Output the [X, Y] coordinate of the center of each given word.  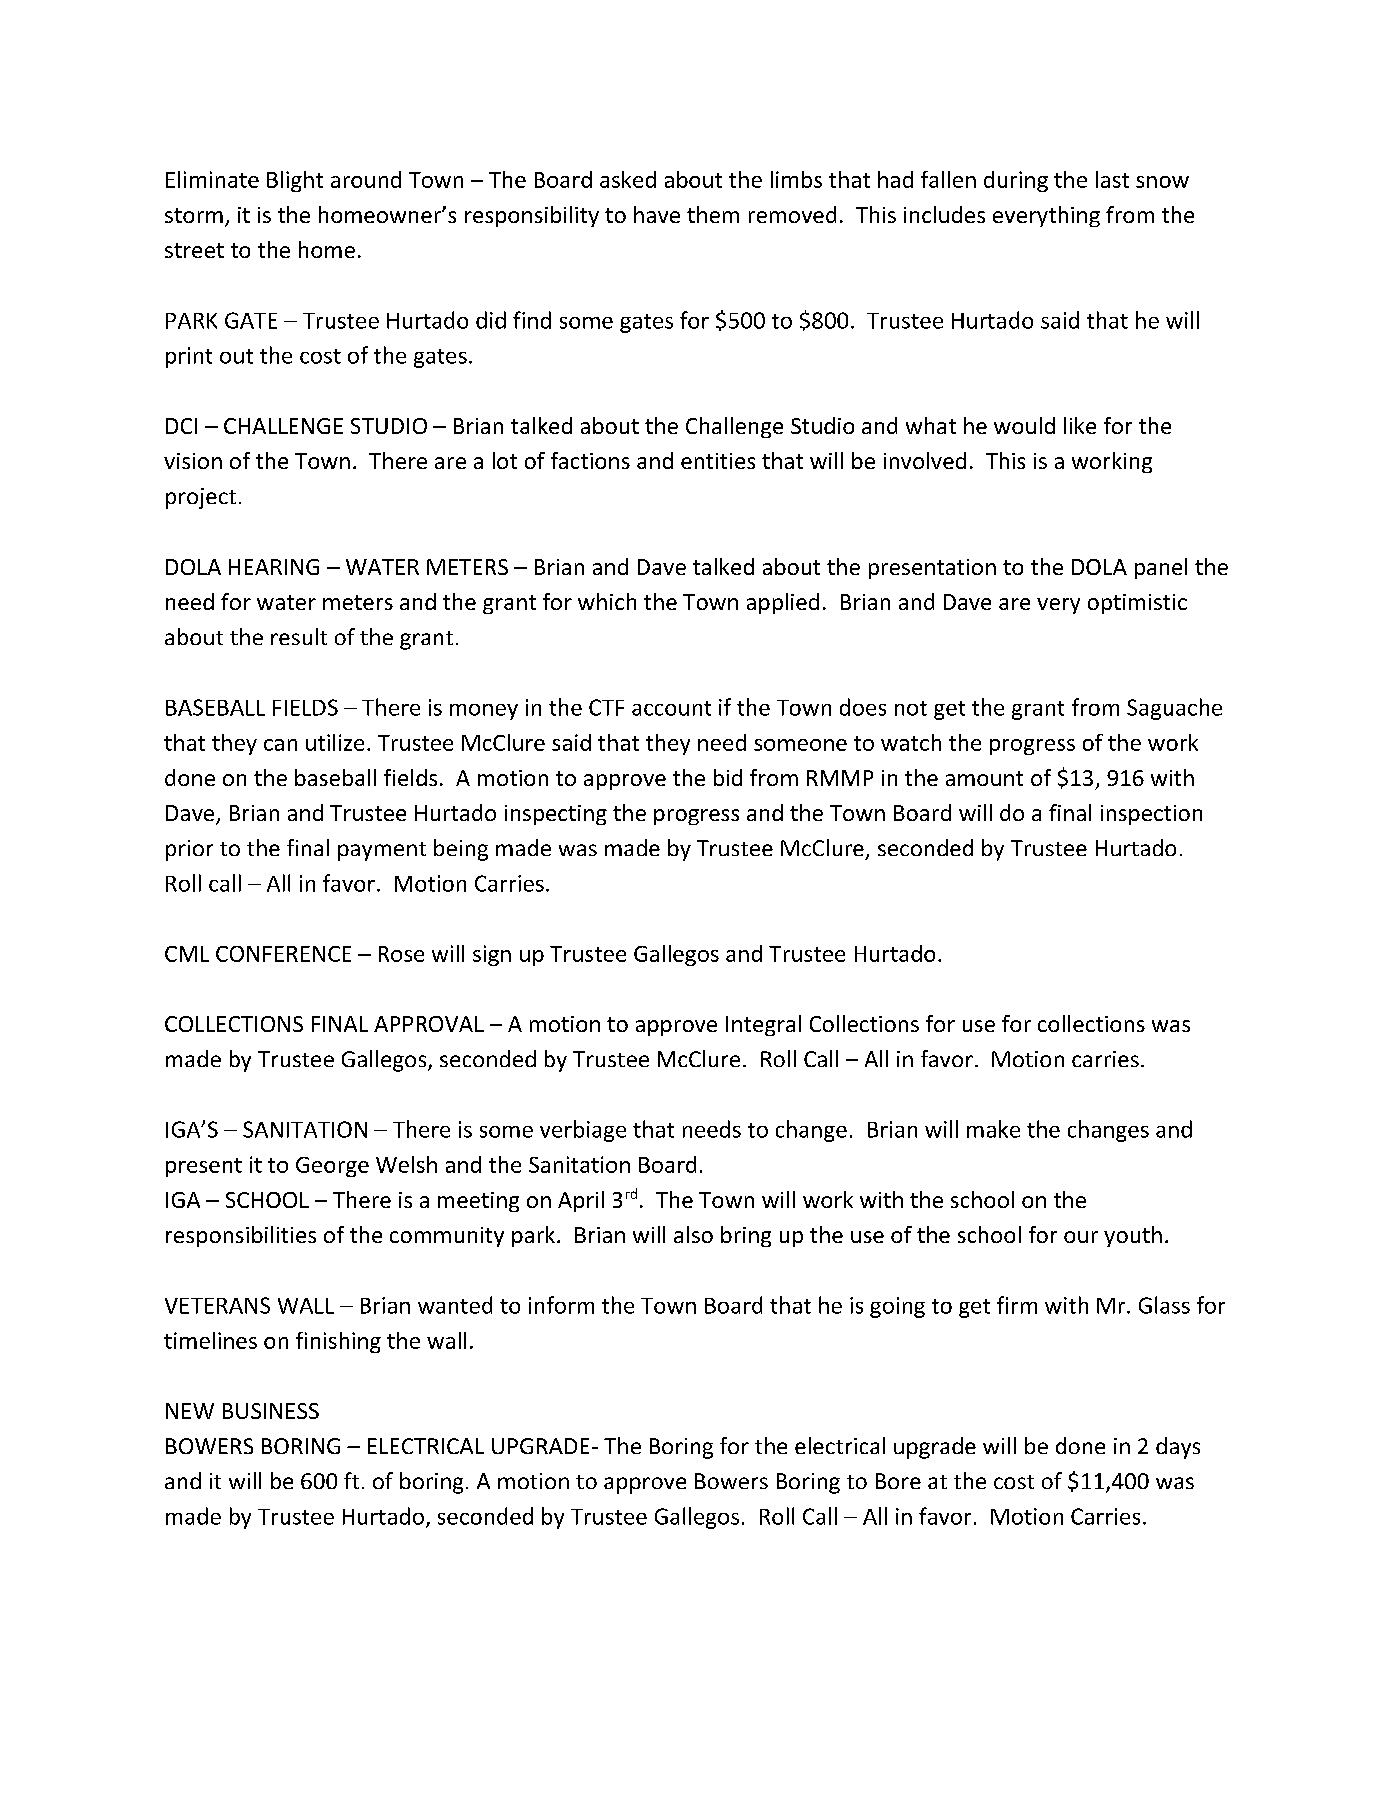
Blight [295, 181]
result [299, 636]
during [1016, 181]
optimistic [1137, 604]
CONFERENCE [283, 954]
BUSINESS [271, 1411]
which [607, 601]
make [993, 1129]
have [657, 214]
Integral [763, 1025]
